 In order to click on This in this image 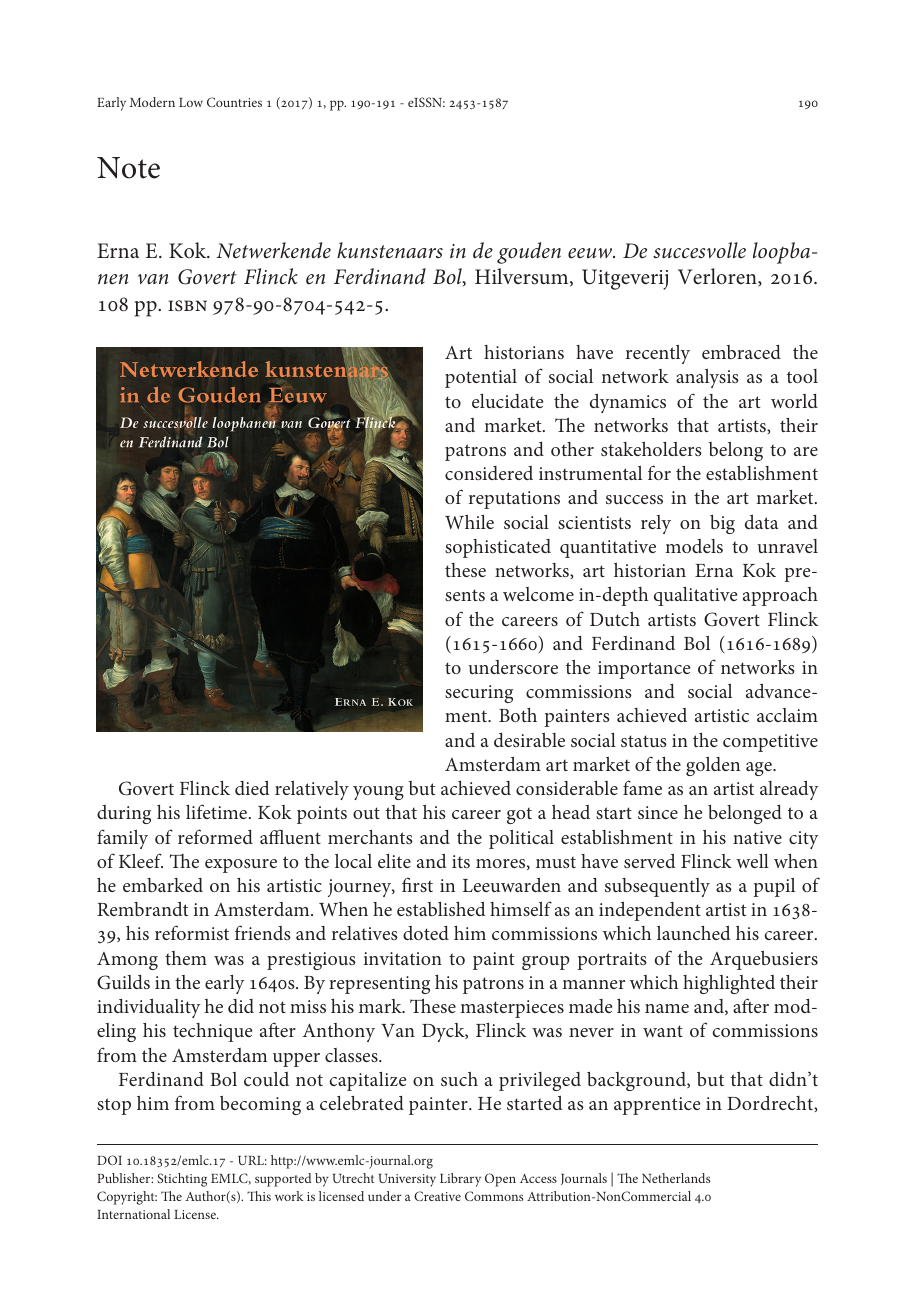, I will do `click(259, 1196)`.
